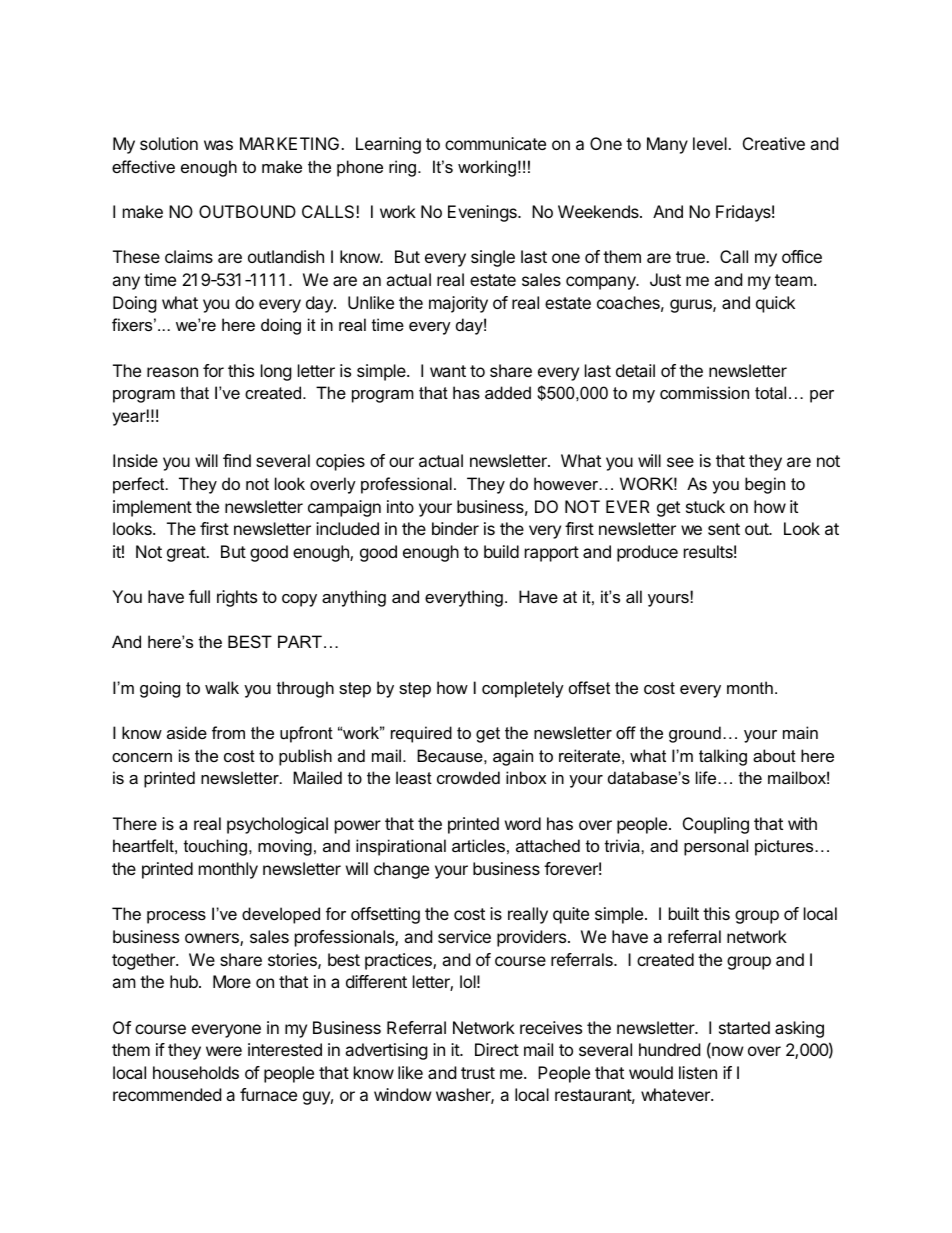 This page has width=952, height=1233. I want to click on listen, so click(698, 1072).
